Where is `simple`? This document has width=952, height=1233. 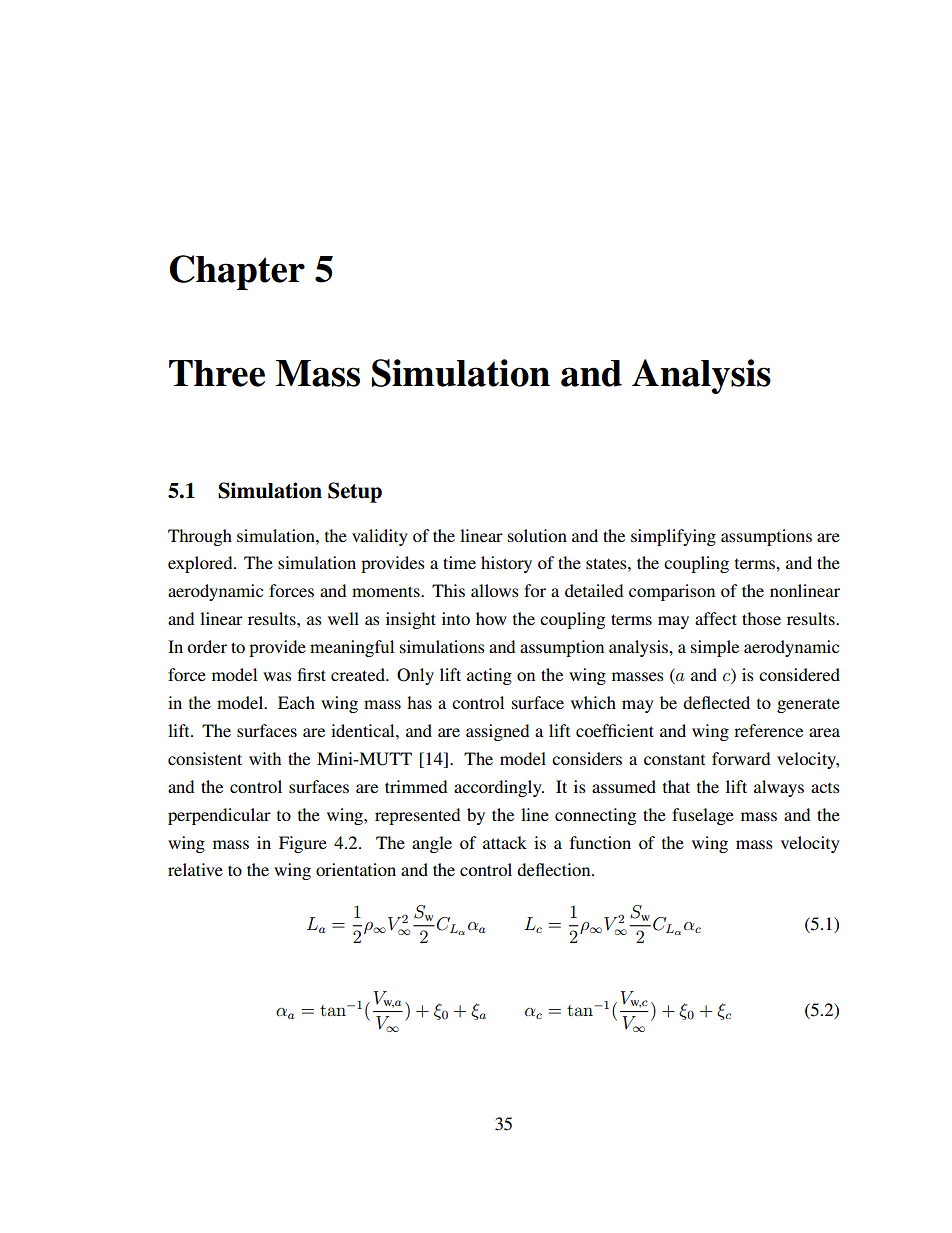 simple is located at coordinates (715, 648).
